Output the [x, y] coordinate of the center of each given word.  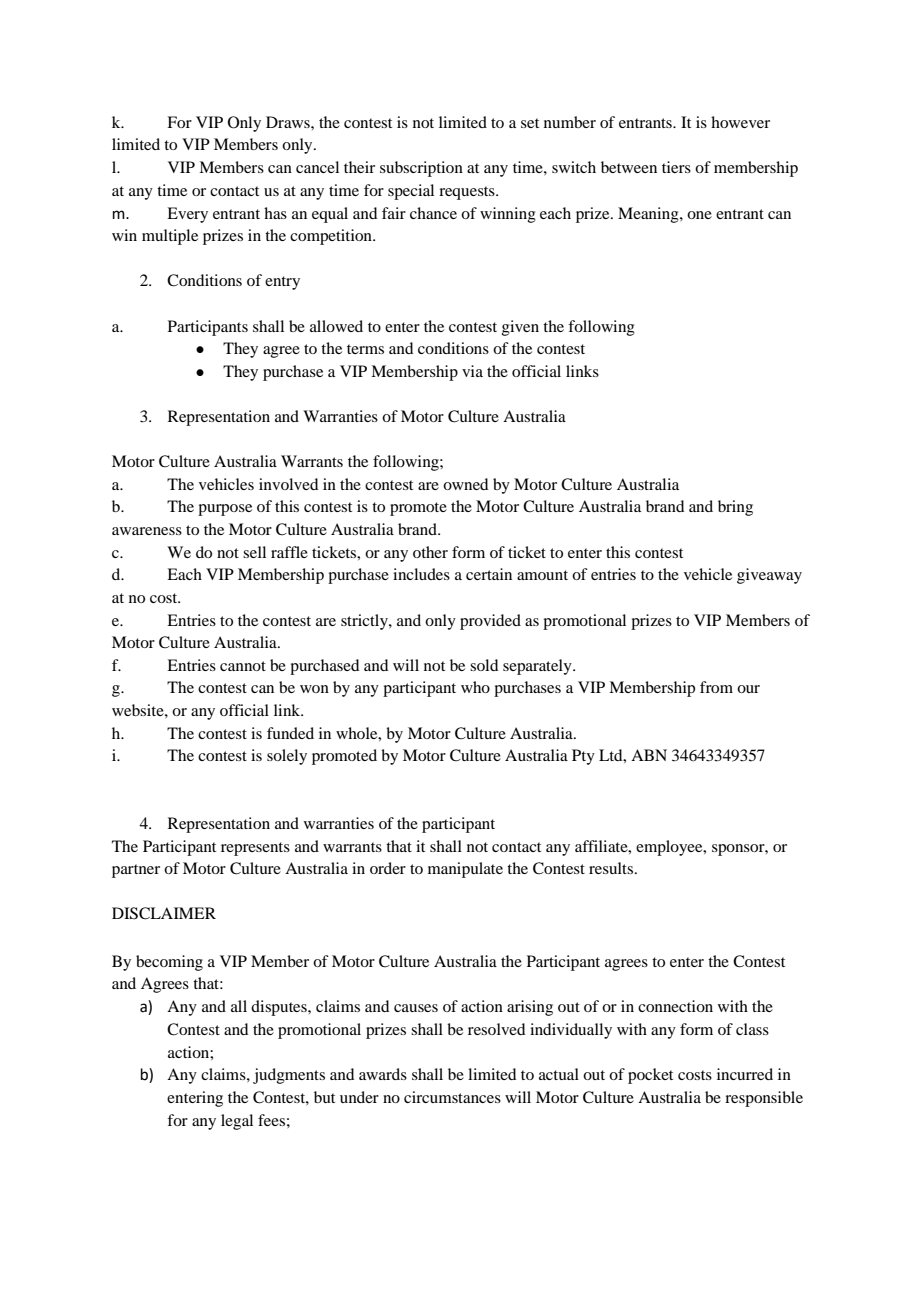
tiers [676, 167]
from [716, 687]
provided [490, 622]
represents [255, 849]
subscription [421, 169]
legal [237, 1122]
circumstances [452, 1097]
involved [288, 484]
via [472, 371]
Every [187, 215]
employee [670, 848]
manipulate [465, 870]
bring [735, 508]
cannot [243, 666]
